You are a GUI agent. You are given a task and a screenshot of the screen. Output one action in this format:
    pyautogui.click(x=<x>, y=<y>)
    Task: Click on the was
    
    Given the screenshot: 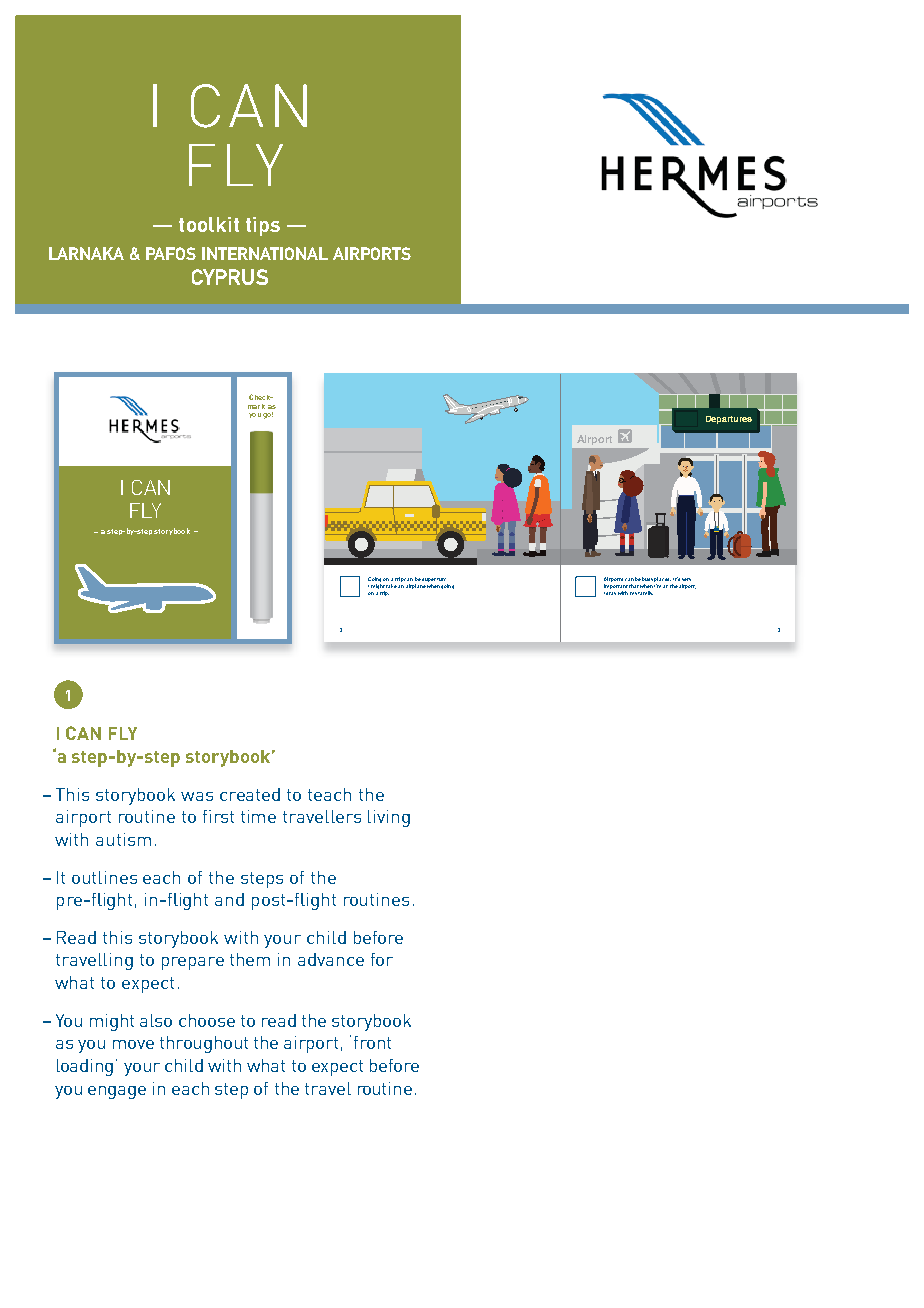 What is the action you would take?
    pyautogui.click(x=197, y=796)
